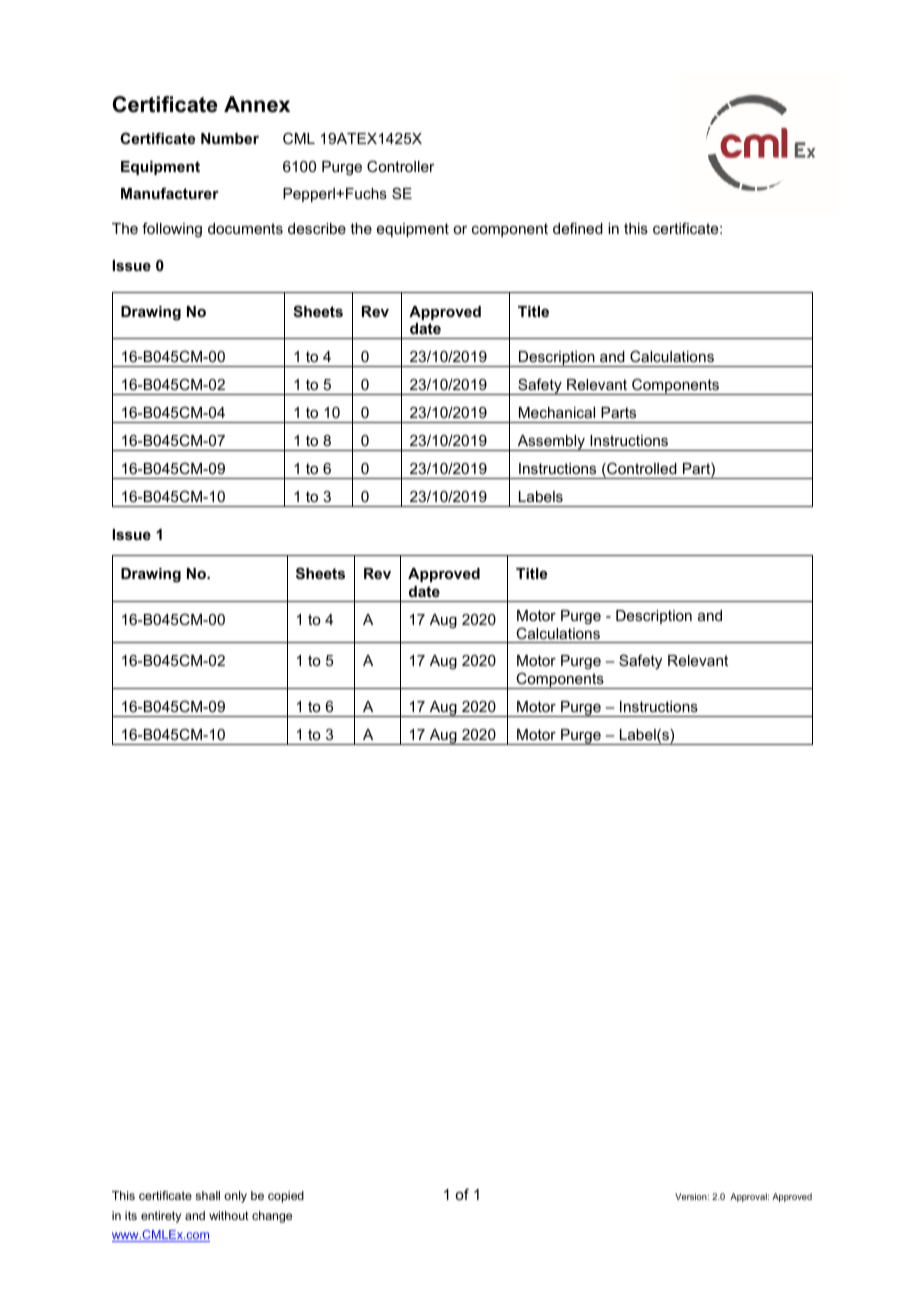 The image size is (924, 1308). What do you see at coordinates (161, 1217) in the page?
I see `entirety` at bounding box center [161, 1217].
